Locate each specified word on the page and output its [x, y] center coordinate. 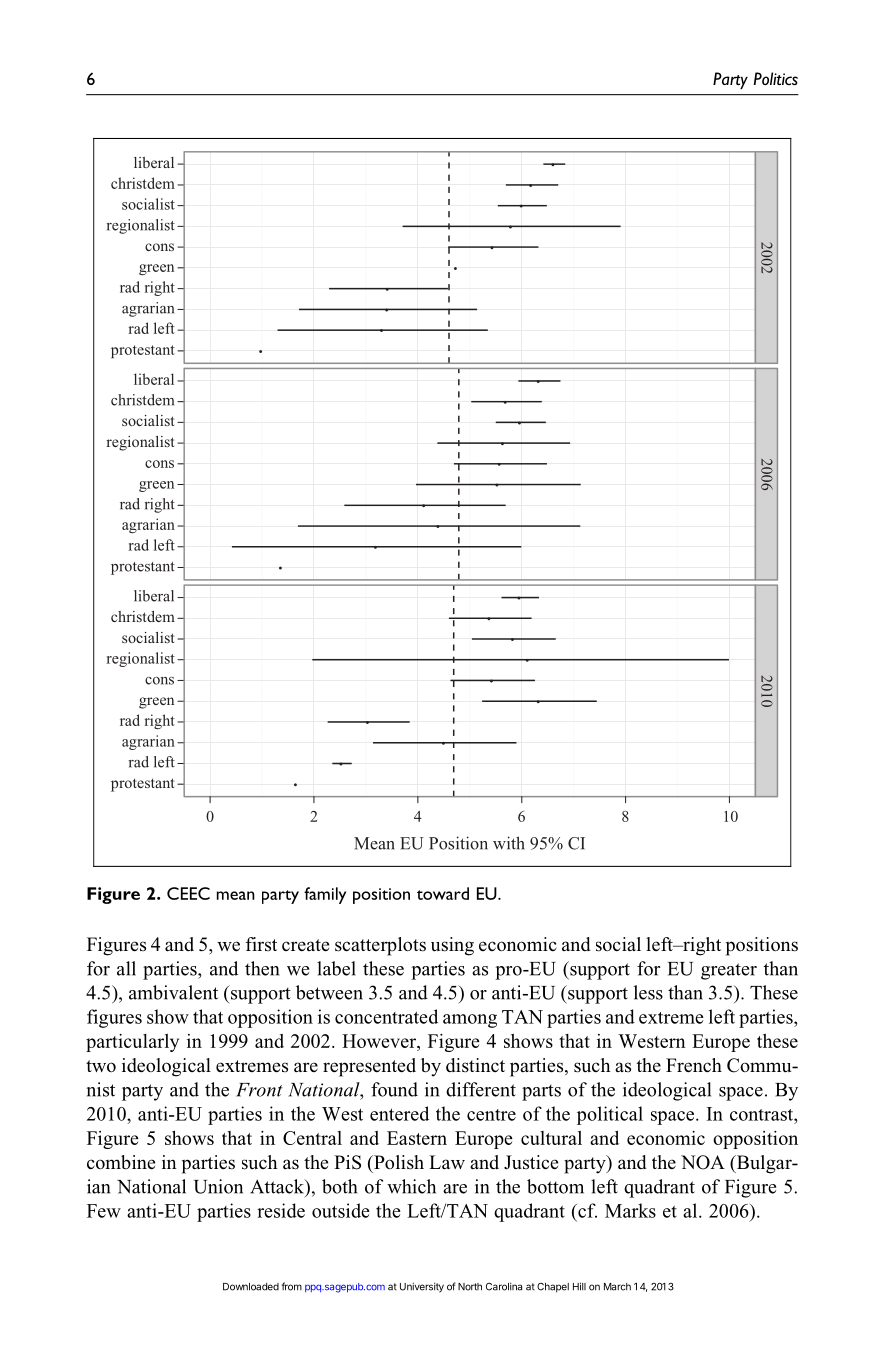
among [470, 1021]
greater [729, 971]
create [305, 945]
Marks [630, 1210]
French [694, 1065]
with [509, 843]
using [452, 946]
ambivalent [173, 992]
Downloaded [251, 1287]
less [648, 992]
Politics [775, 78]
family [325, 895]
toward [443, 893]
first [261, 944]
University [422, 1287]
